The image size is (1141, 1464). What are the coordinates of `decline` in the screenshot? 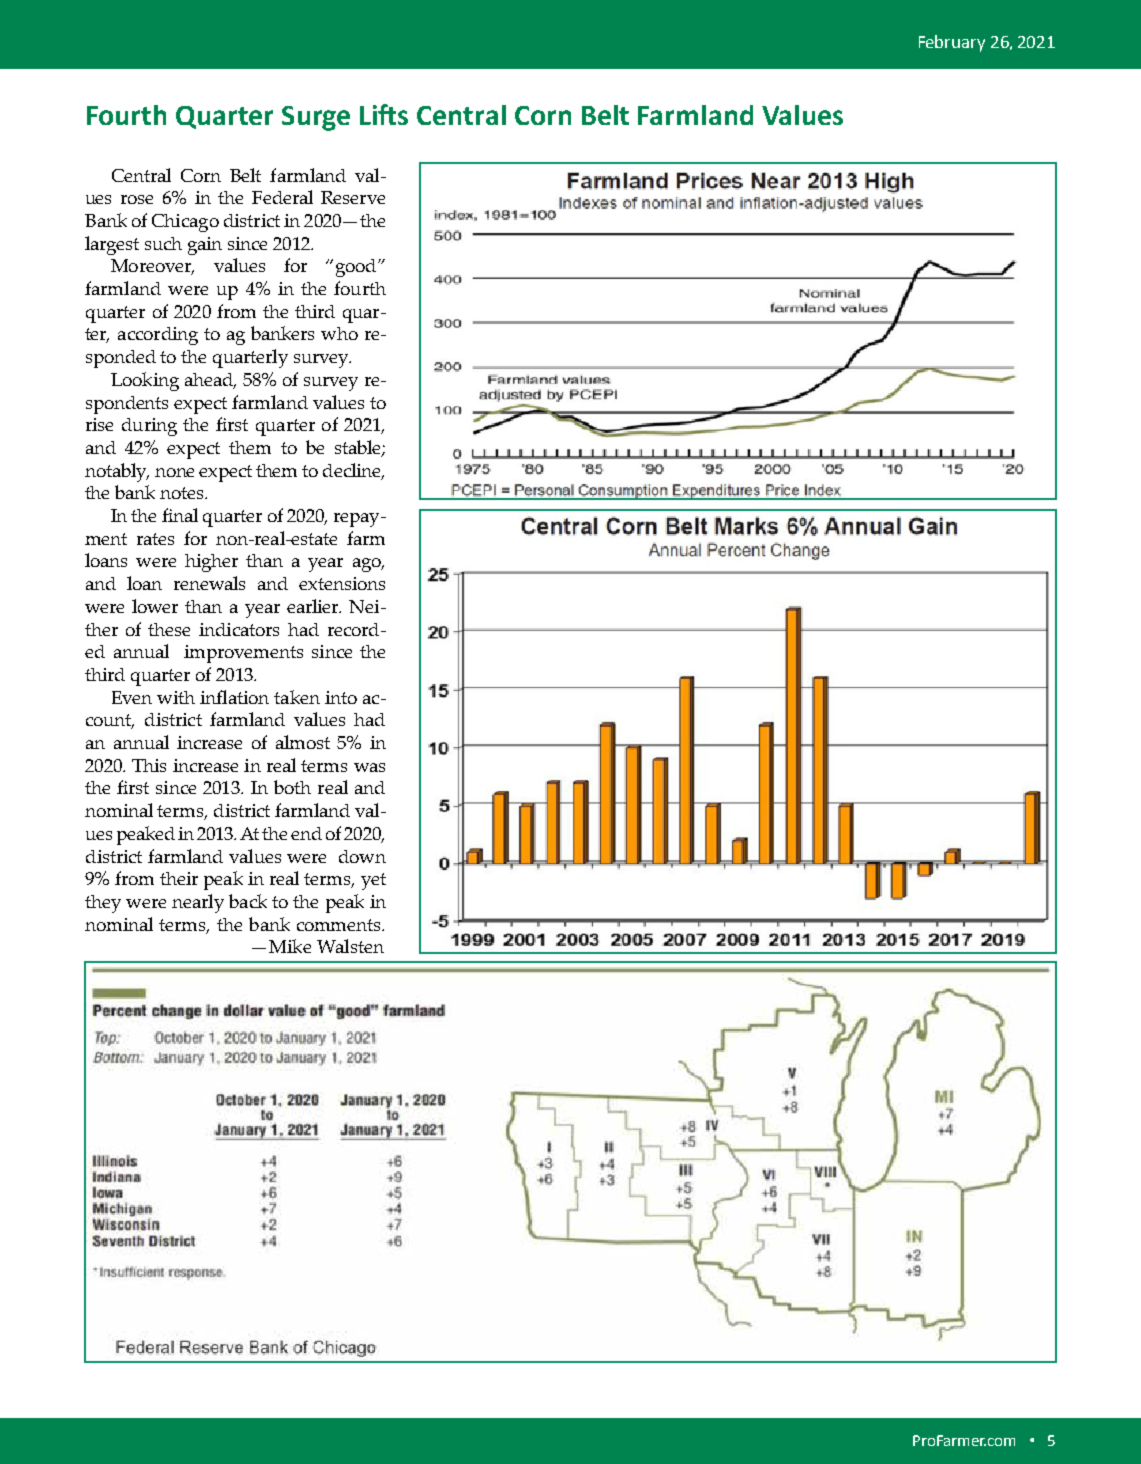 It's located at (353, 471).
